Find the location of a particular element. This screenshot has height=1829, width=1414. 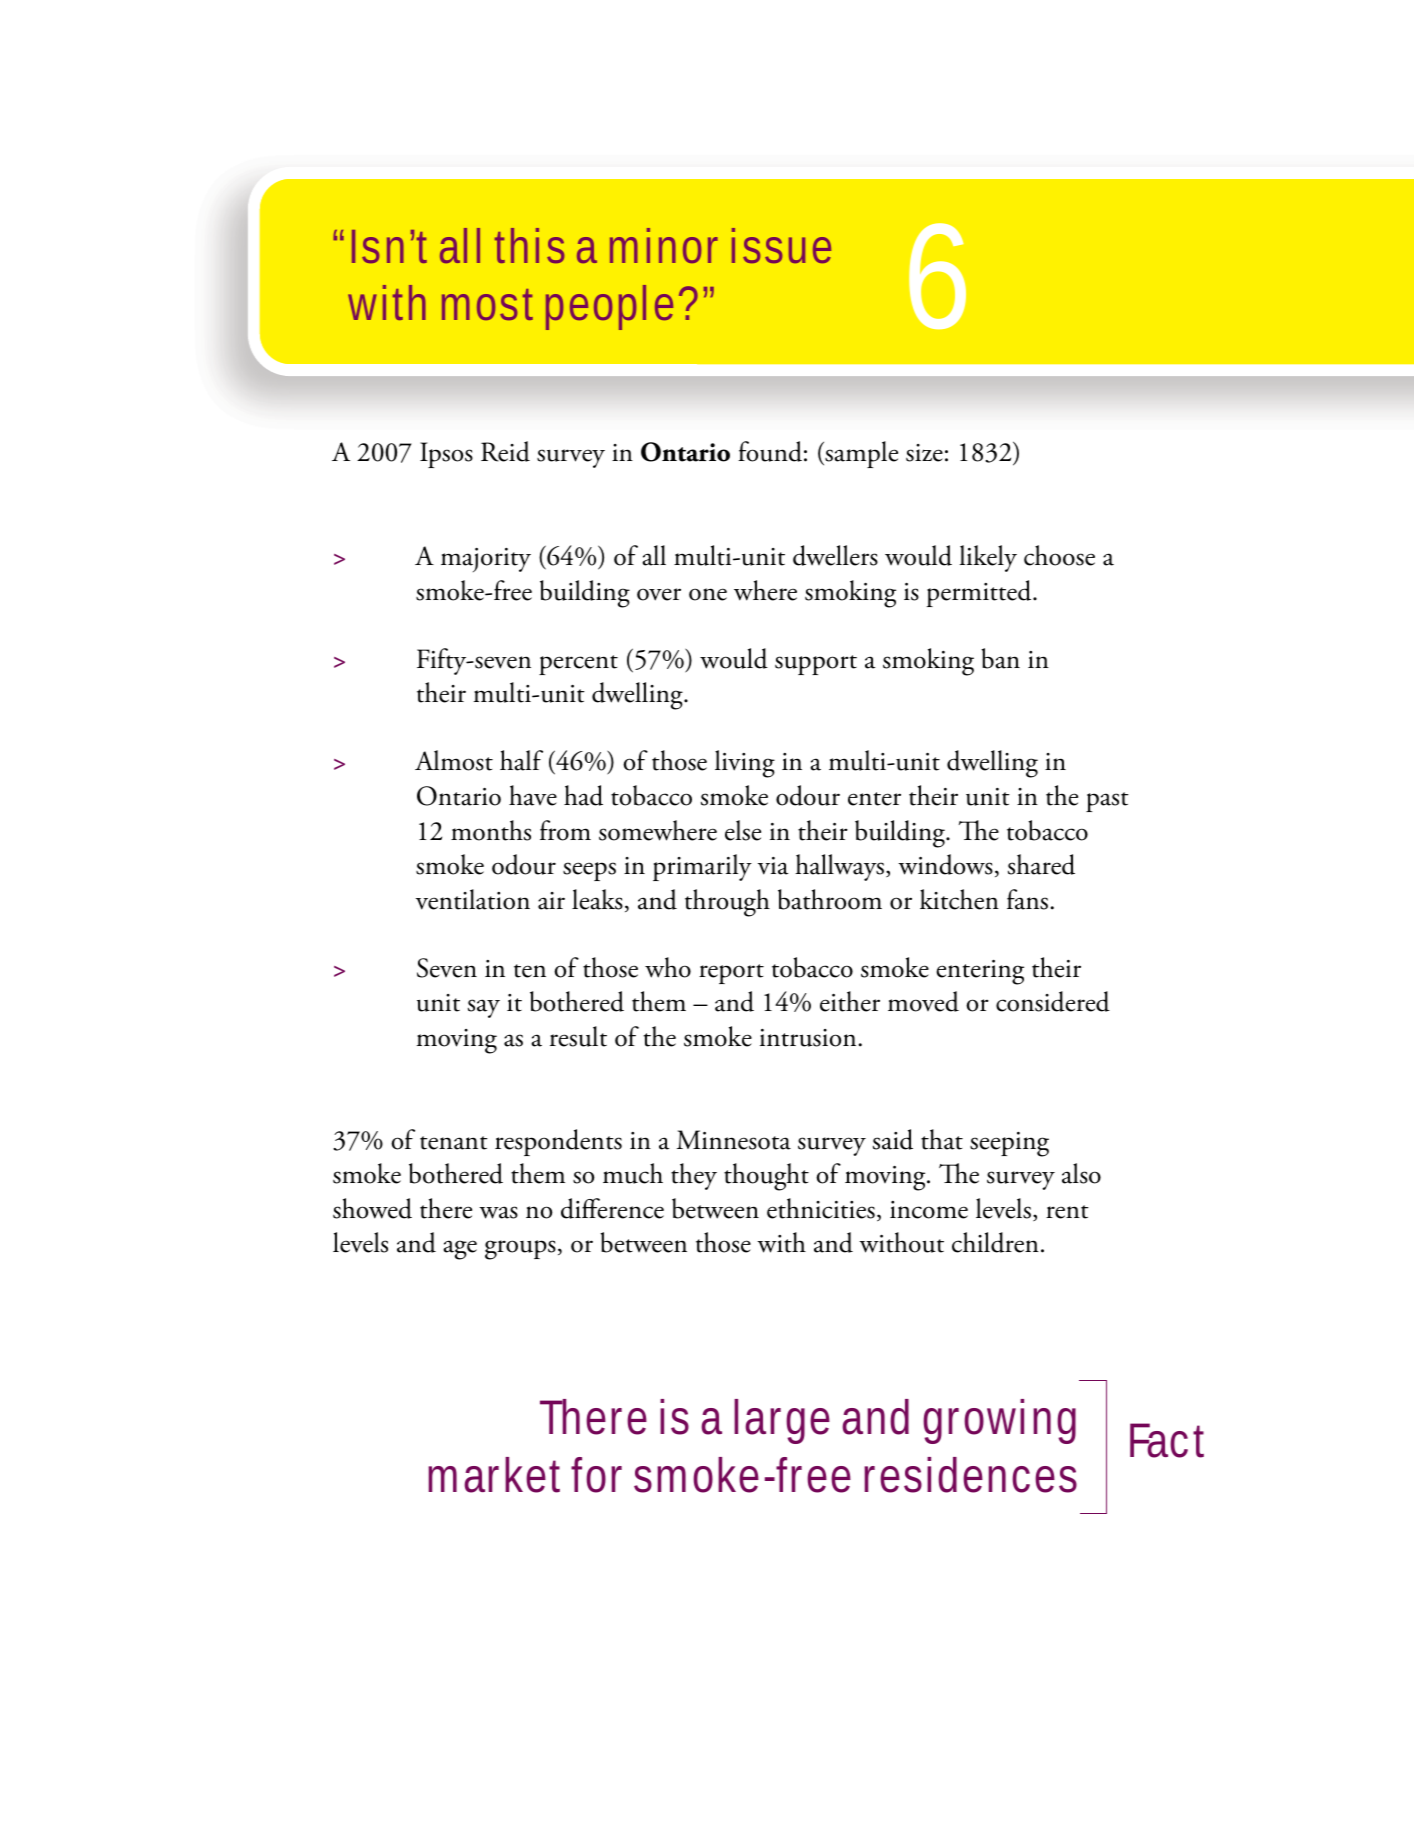

this is located at coordinates (529, 245).
